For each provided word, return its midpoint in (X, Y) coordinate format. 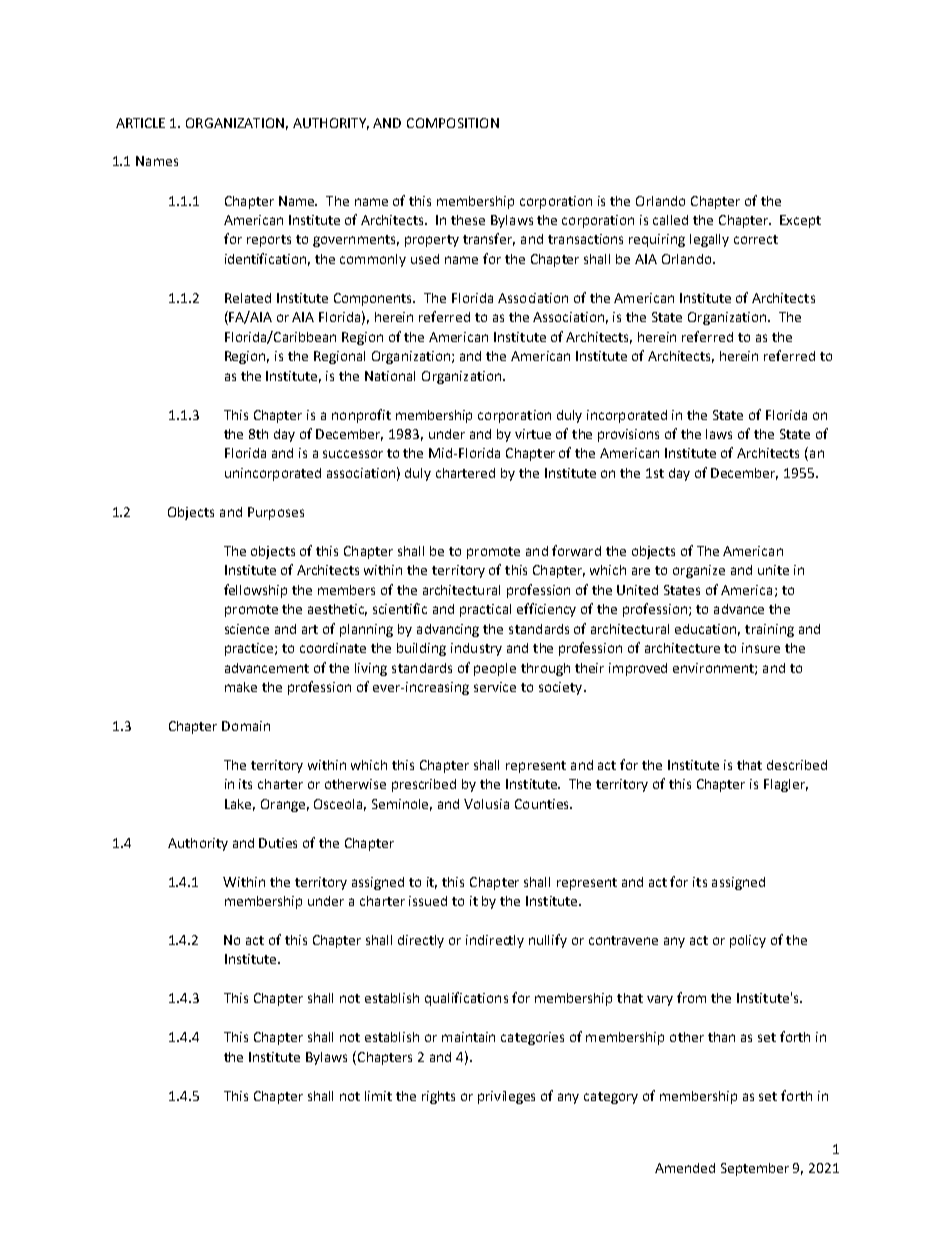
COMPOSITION (453, 123)
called (670, 220)
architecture (682, 648)
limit (378, 1096)
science (247, 629)
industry (476, 649)
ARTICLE (140, 123)
